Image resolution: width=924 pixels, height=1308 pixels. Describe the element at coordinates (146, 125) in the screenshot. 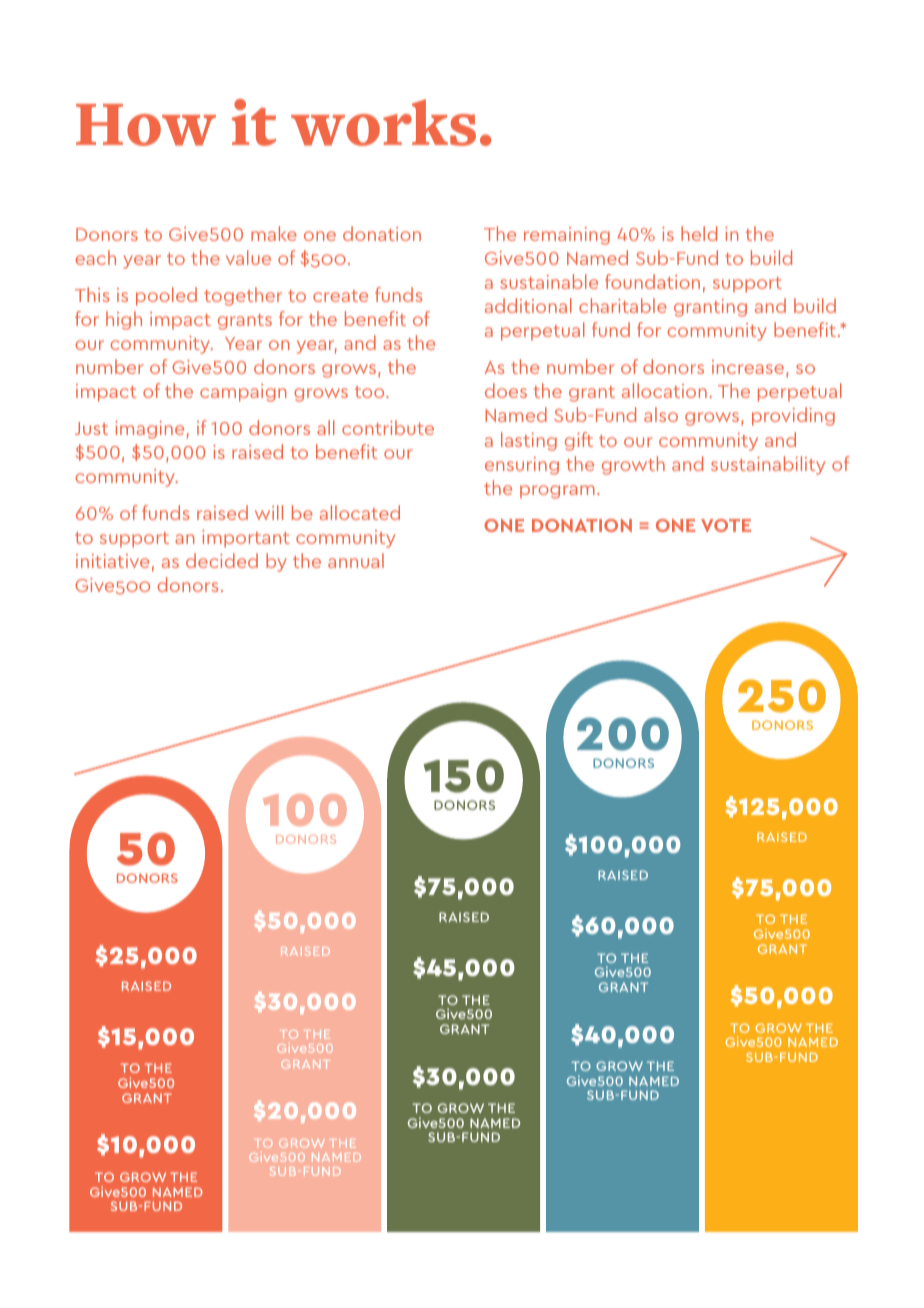

I see `How` at that location.
